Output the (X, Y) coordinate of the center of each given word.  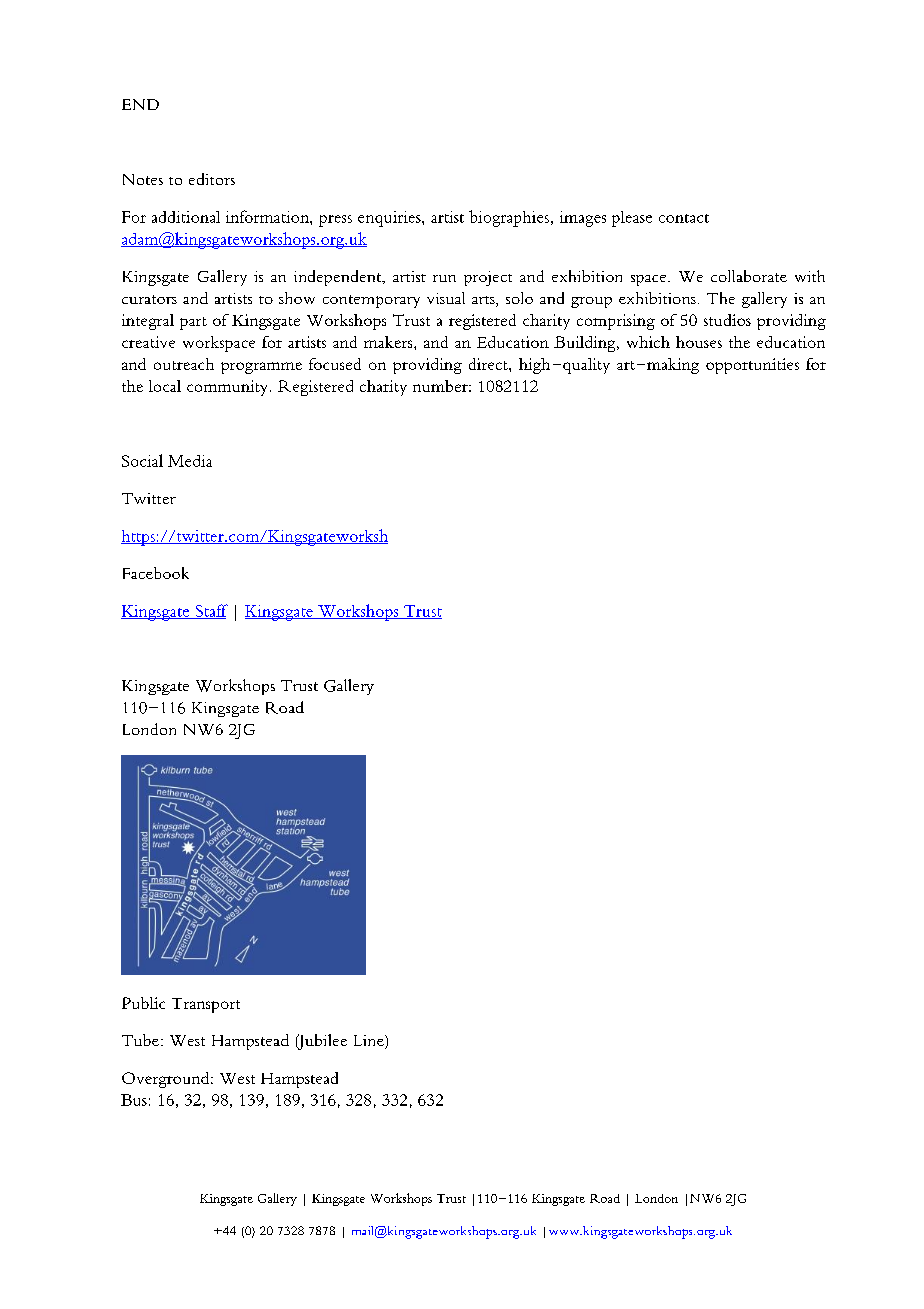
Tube (140, 1040)
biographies (509, 218)
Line (370, 1042)
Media (190, 461)
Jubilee (321, 1042)
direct (489, 364)
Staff (210, 611)
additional (186, 217)
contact (684, 218)
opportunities (752, 366)
